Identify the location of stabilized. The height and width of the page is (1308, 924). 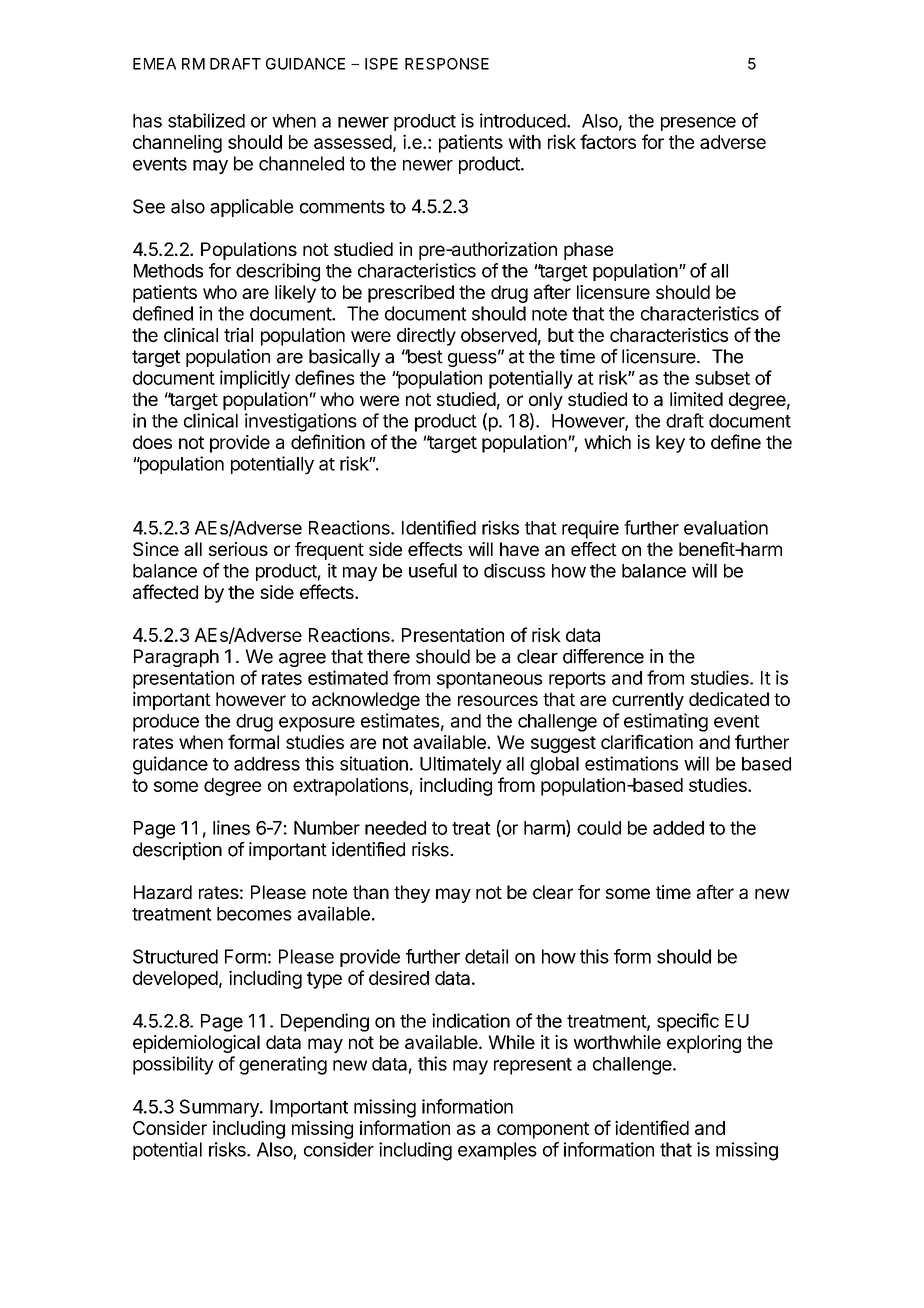
(206, 120).
